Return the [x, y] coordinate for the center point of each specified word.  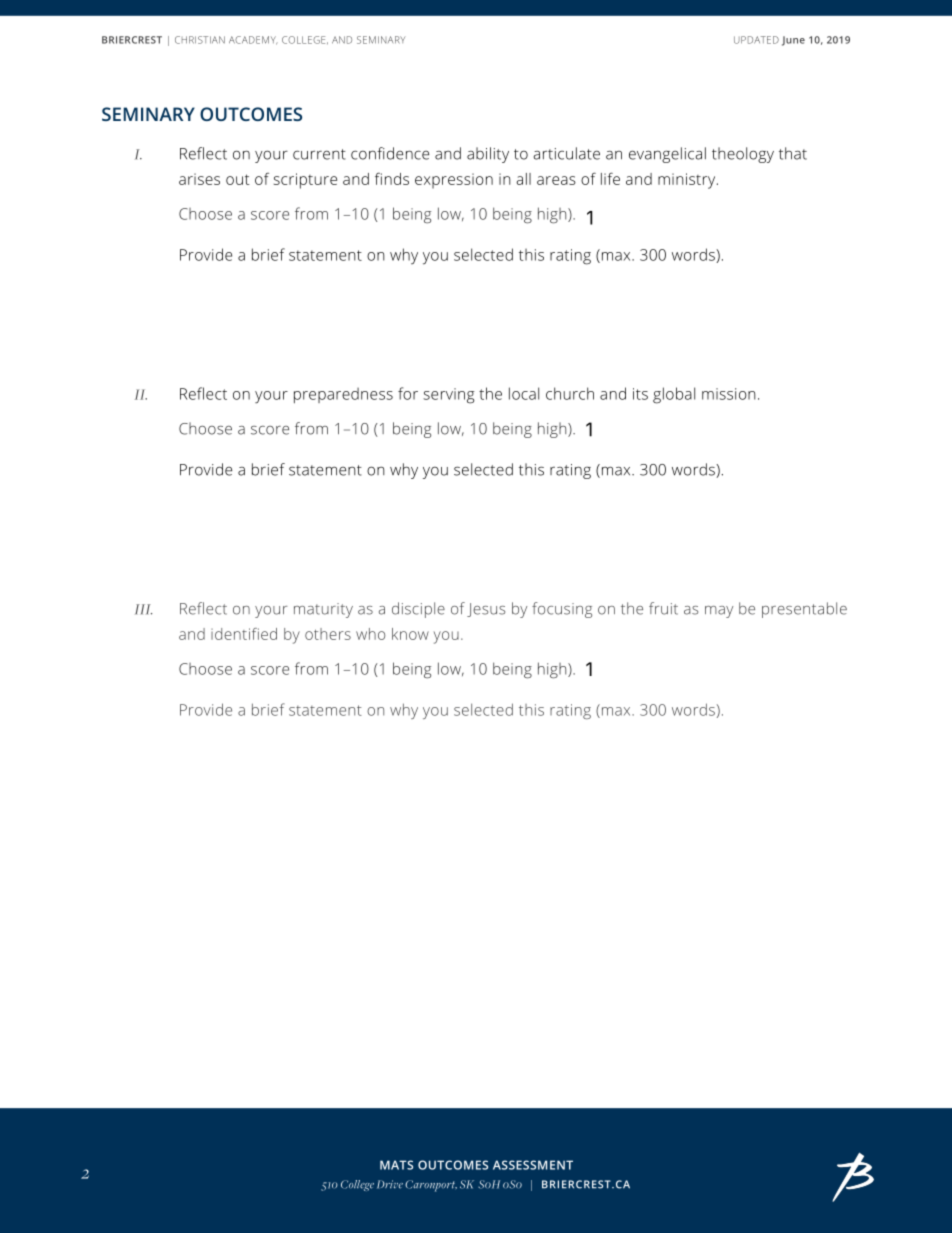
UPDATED [756, 40]
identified [244, 634]
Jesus [486, 610]
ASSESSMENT [533, 1165]
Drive [390, 1184]
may [719, 612]
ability [488, 155]
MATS [396, 1165]
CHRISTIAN [200, 40]
